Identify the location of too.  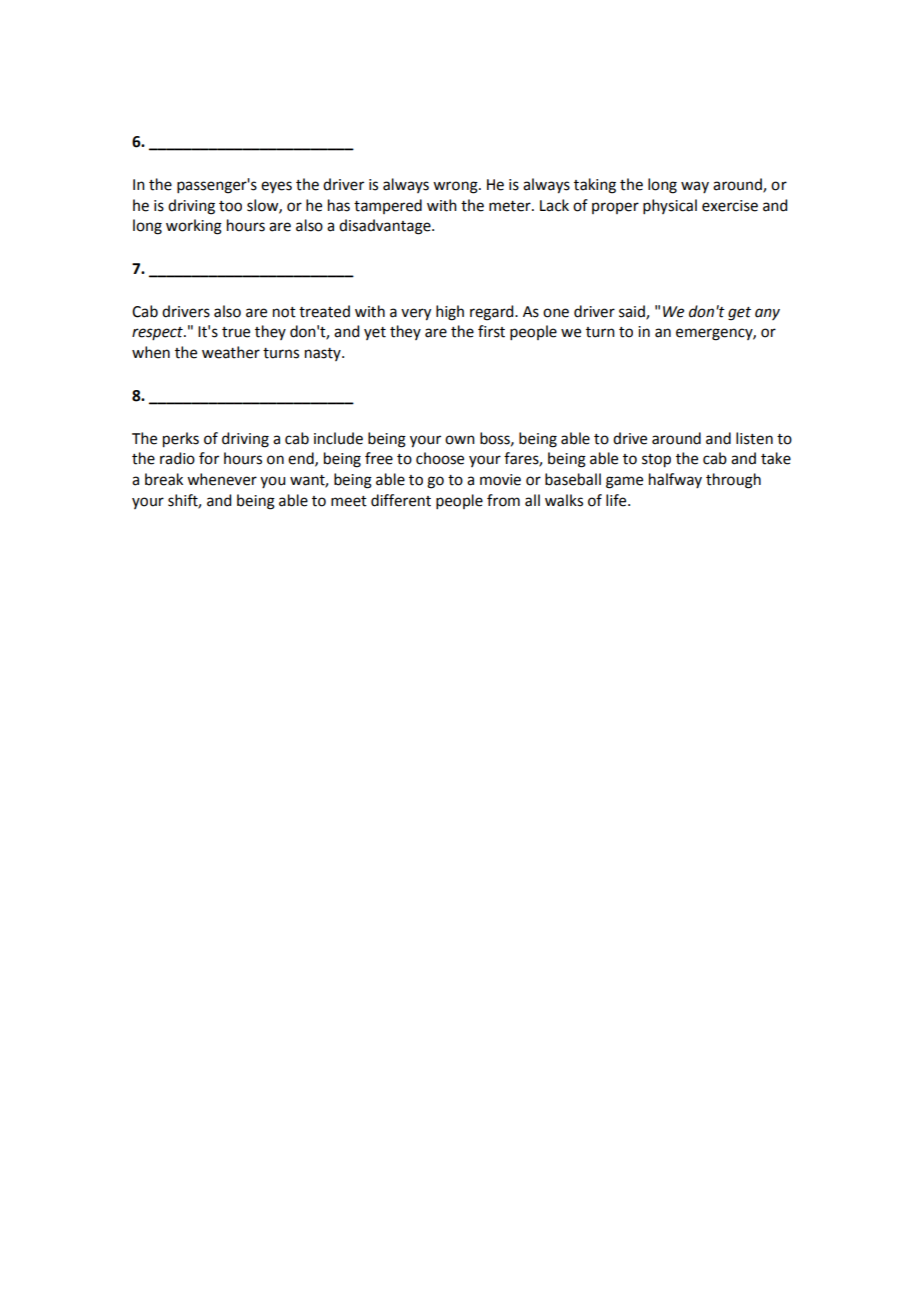
(230, 206).
